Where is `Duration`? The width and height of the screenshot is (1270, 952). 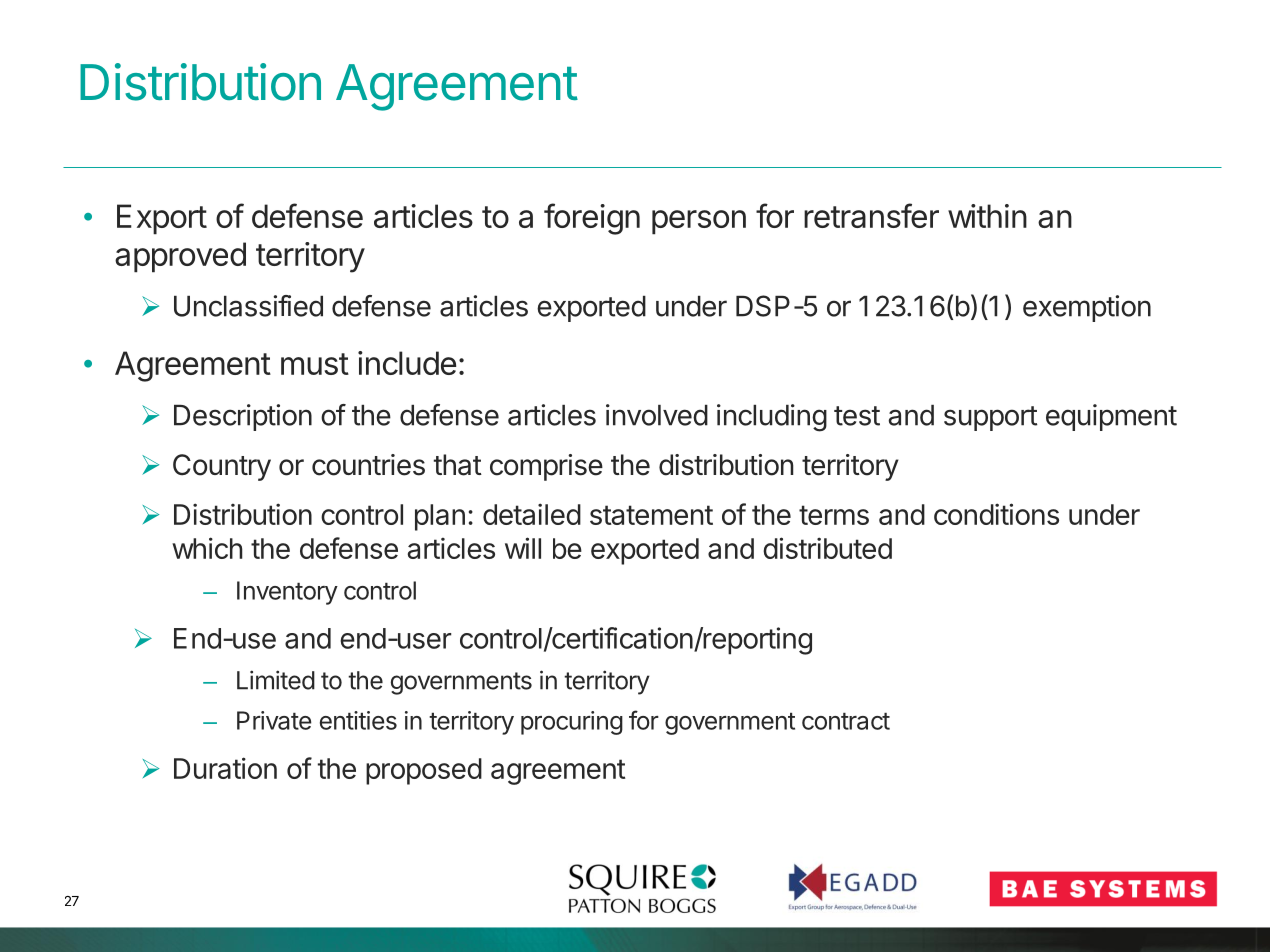
Duration is located at coordinates (225, 768).
